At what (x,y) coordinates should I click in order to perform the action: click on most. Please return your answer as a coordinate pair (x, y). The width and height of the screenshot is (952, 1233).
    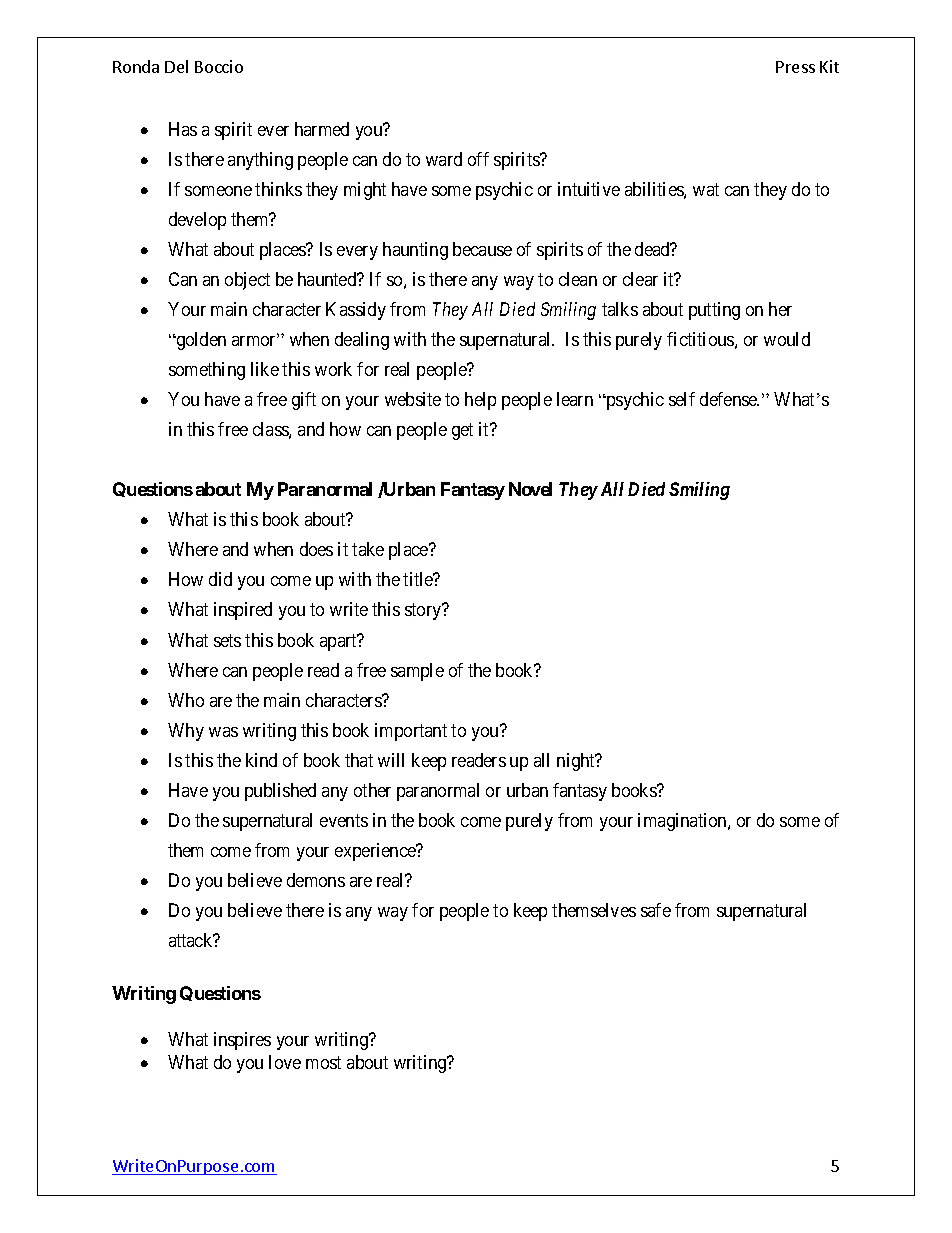
    Looking at the image, I should click on (323, 1062).
